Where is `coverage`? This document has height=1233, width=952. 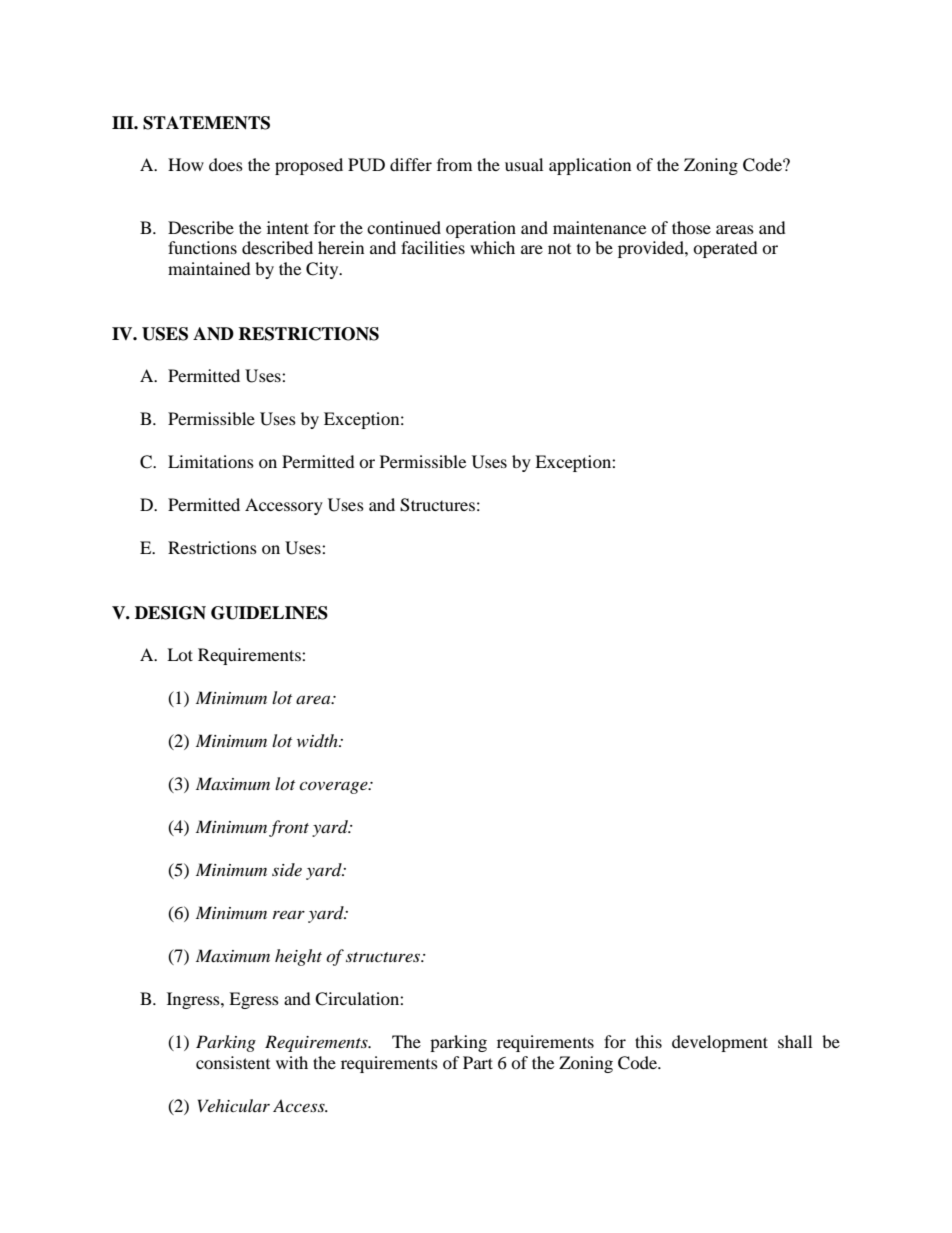
coverage is located at coordinates (334, 787).
